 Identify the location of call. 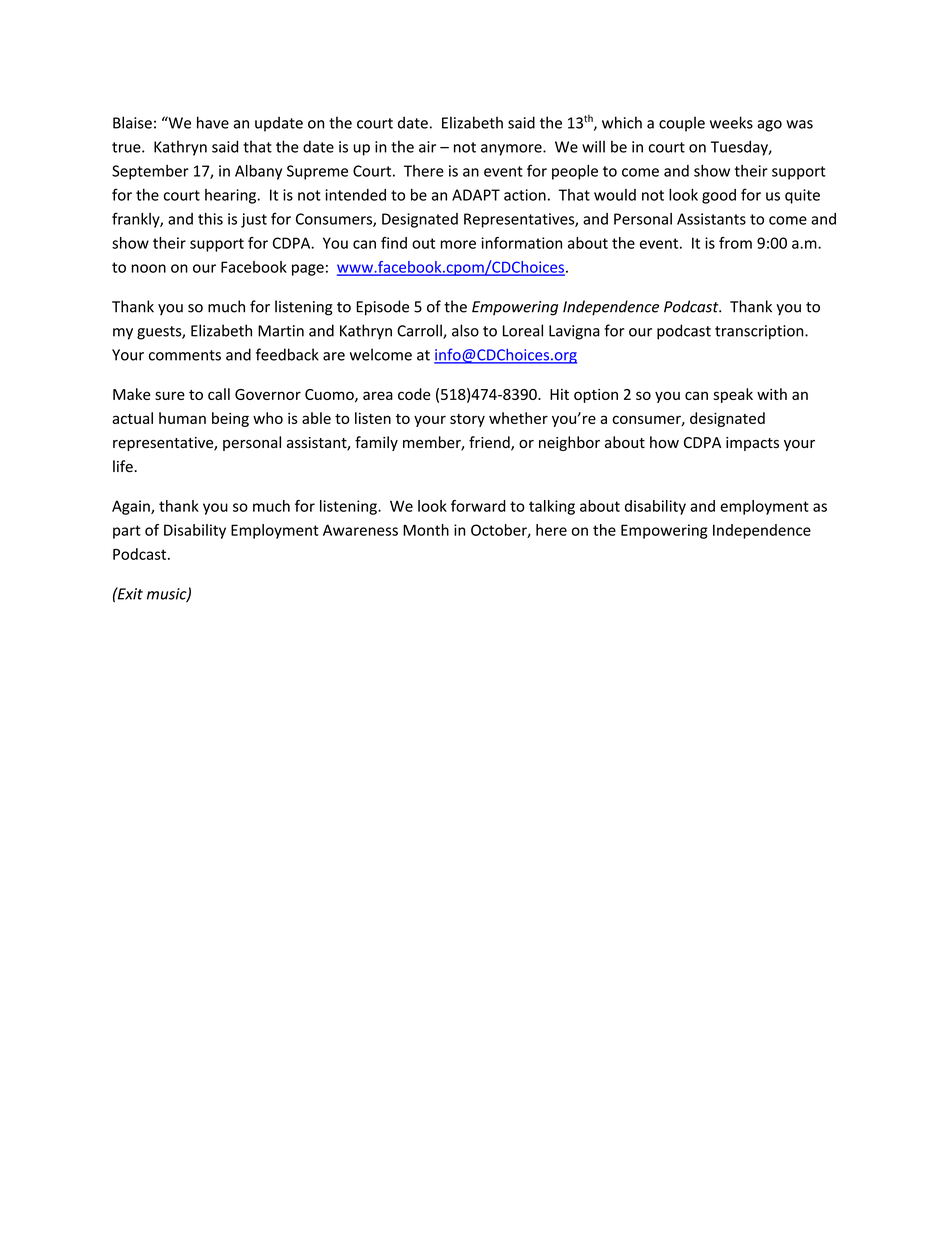
(219, 394).
